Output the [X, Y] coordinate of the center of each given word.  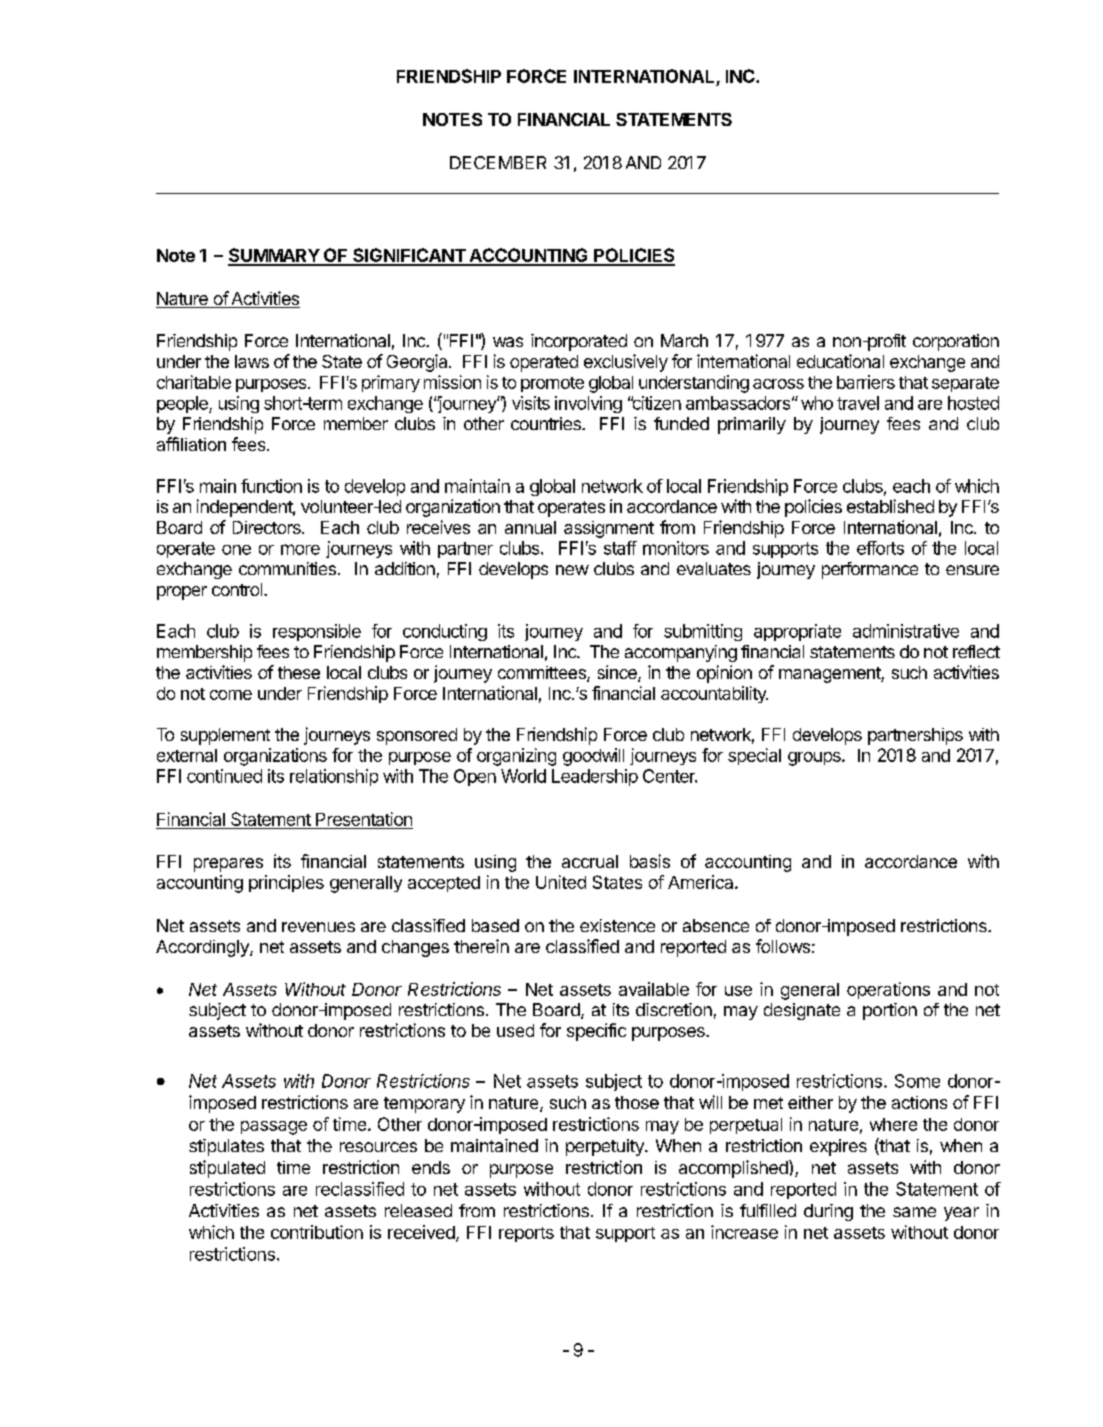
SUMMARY [274, 256]
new [572, 570]
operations [888, 990]
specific [596, 1032]
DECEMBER [498, 162]
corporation [956, 342]
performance [870, 570]
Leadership [595, 777]
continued [224, 776]
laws [252, 361]
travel [858, 403]
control [238, 589]
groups [815, 759]
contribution [317, 1232]
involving [588, 404]
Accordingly [203, 948]
